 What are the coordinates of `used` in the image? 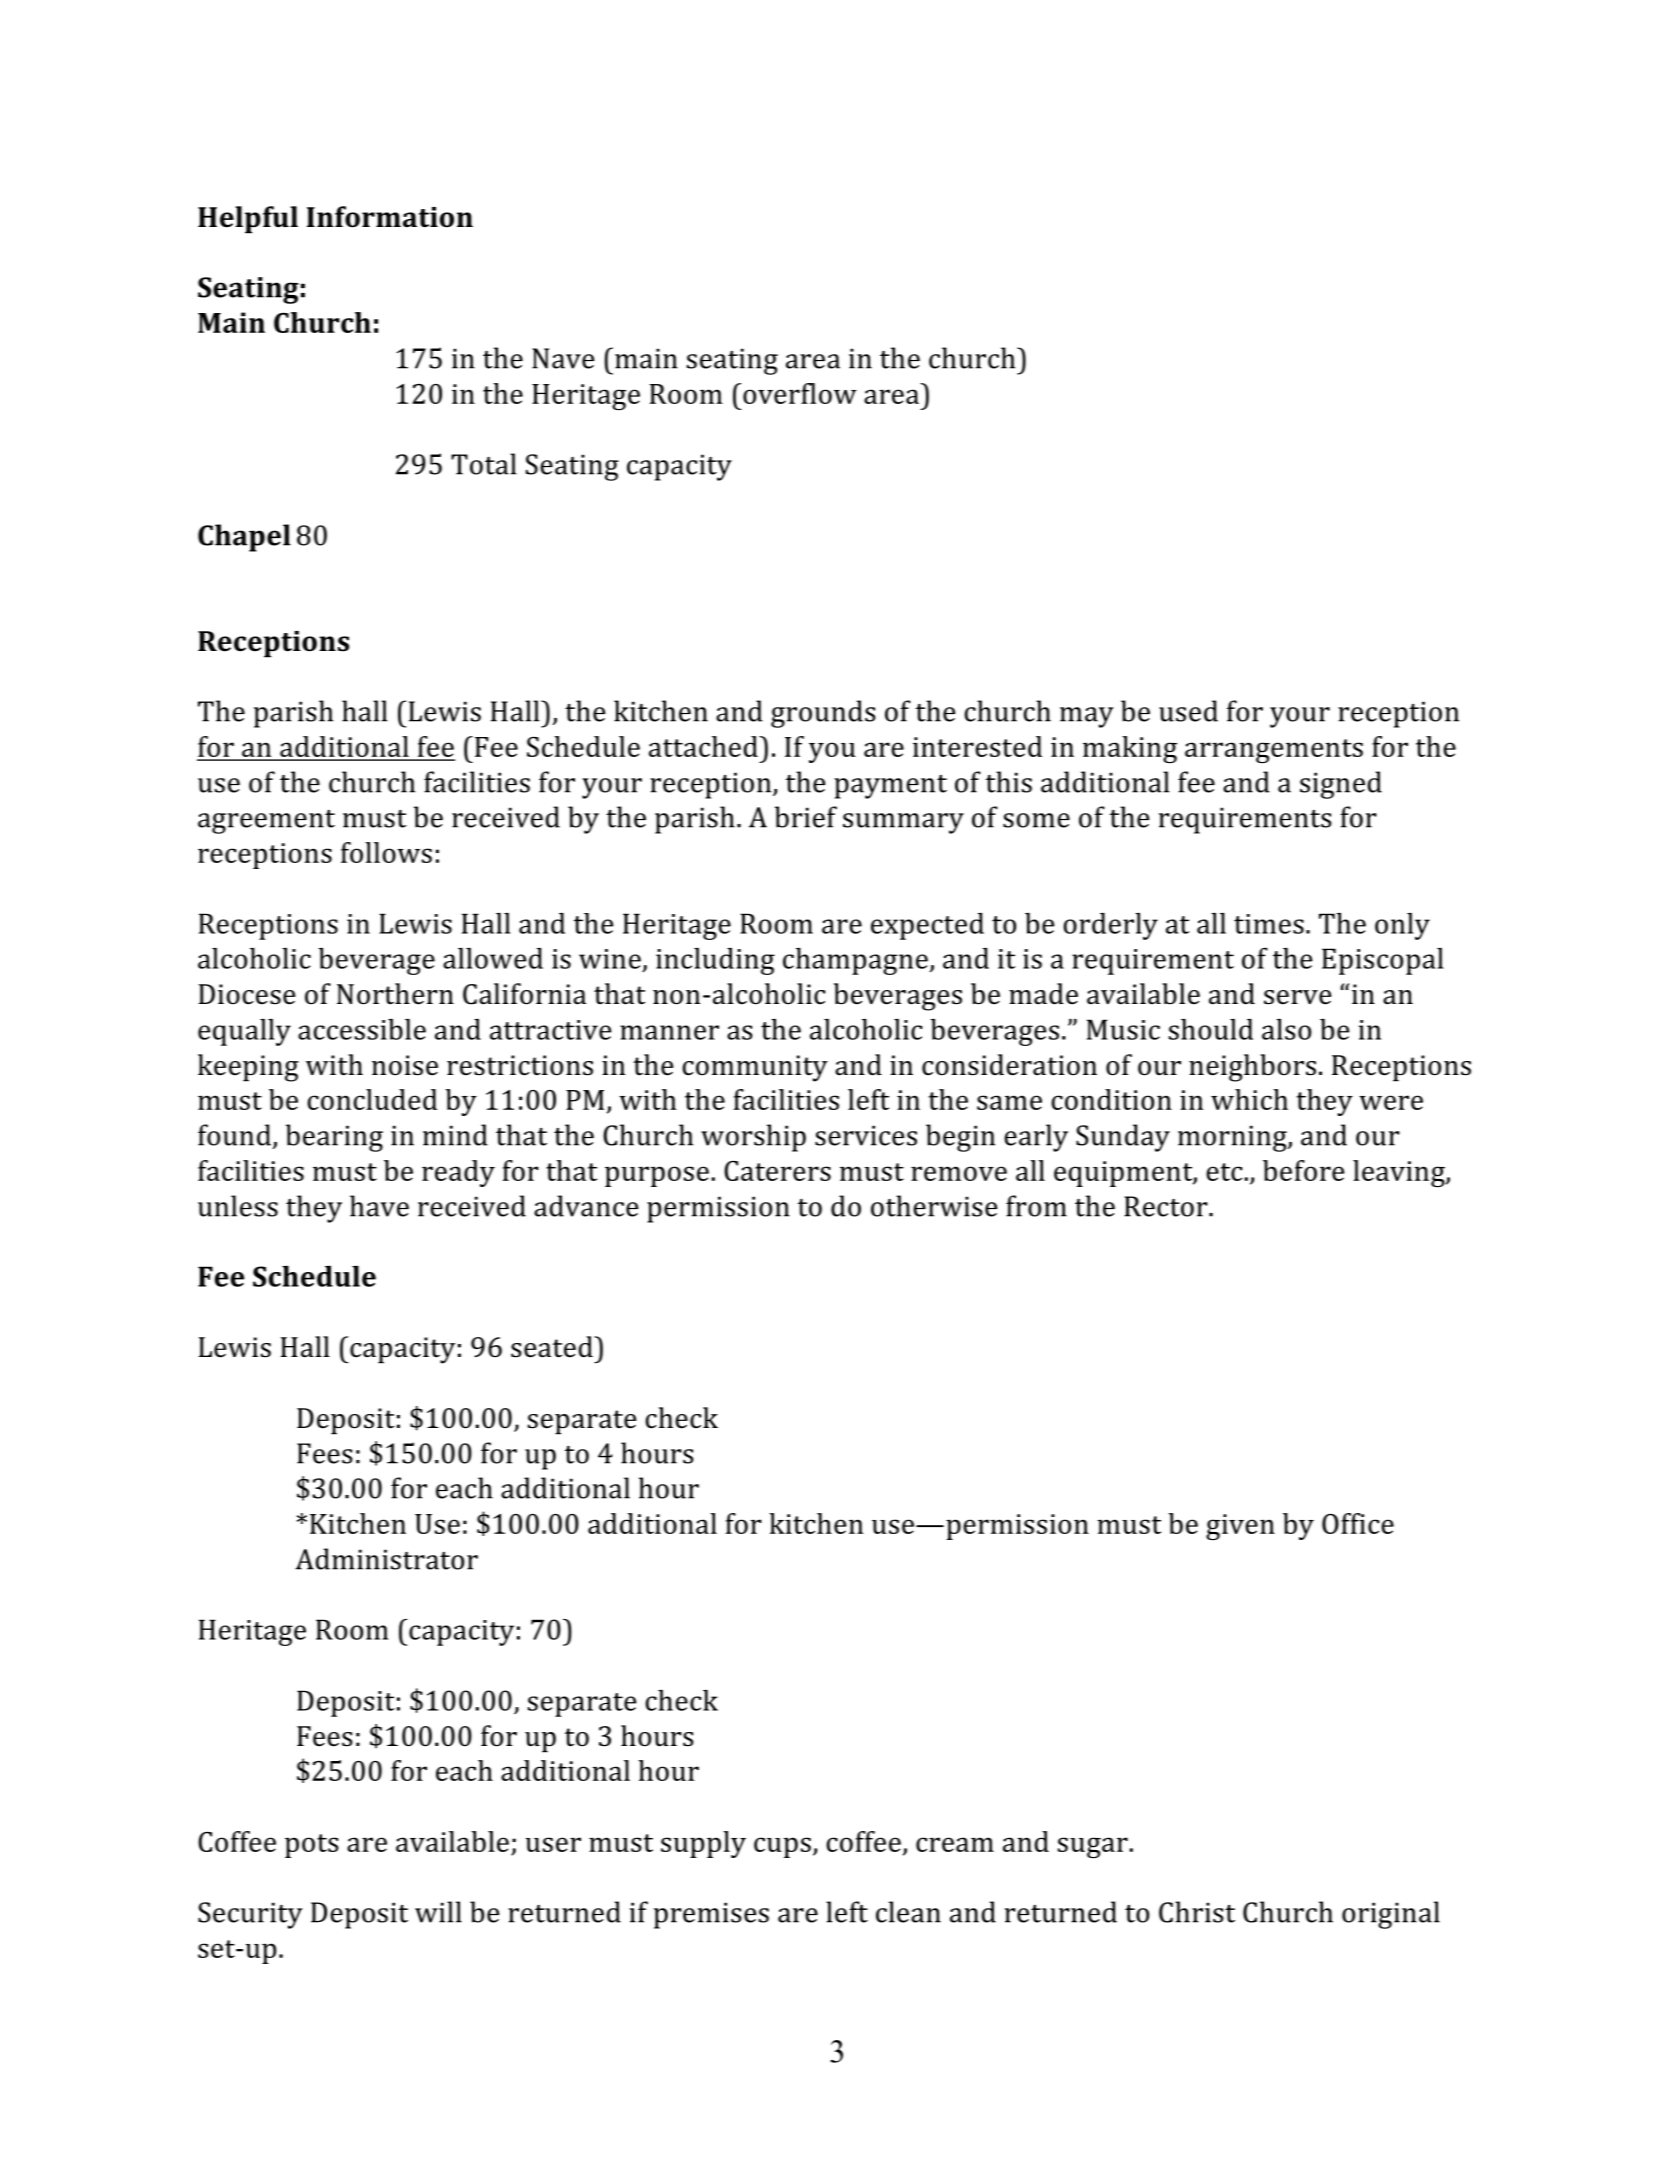 It's located at (1188, 711).
